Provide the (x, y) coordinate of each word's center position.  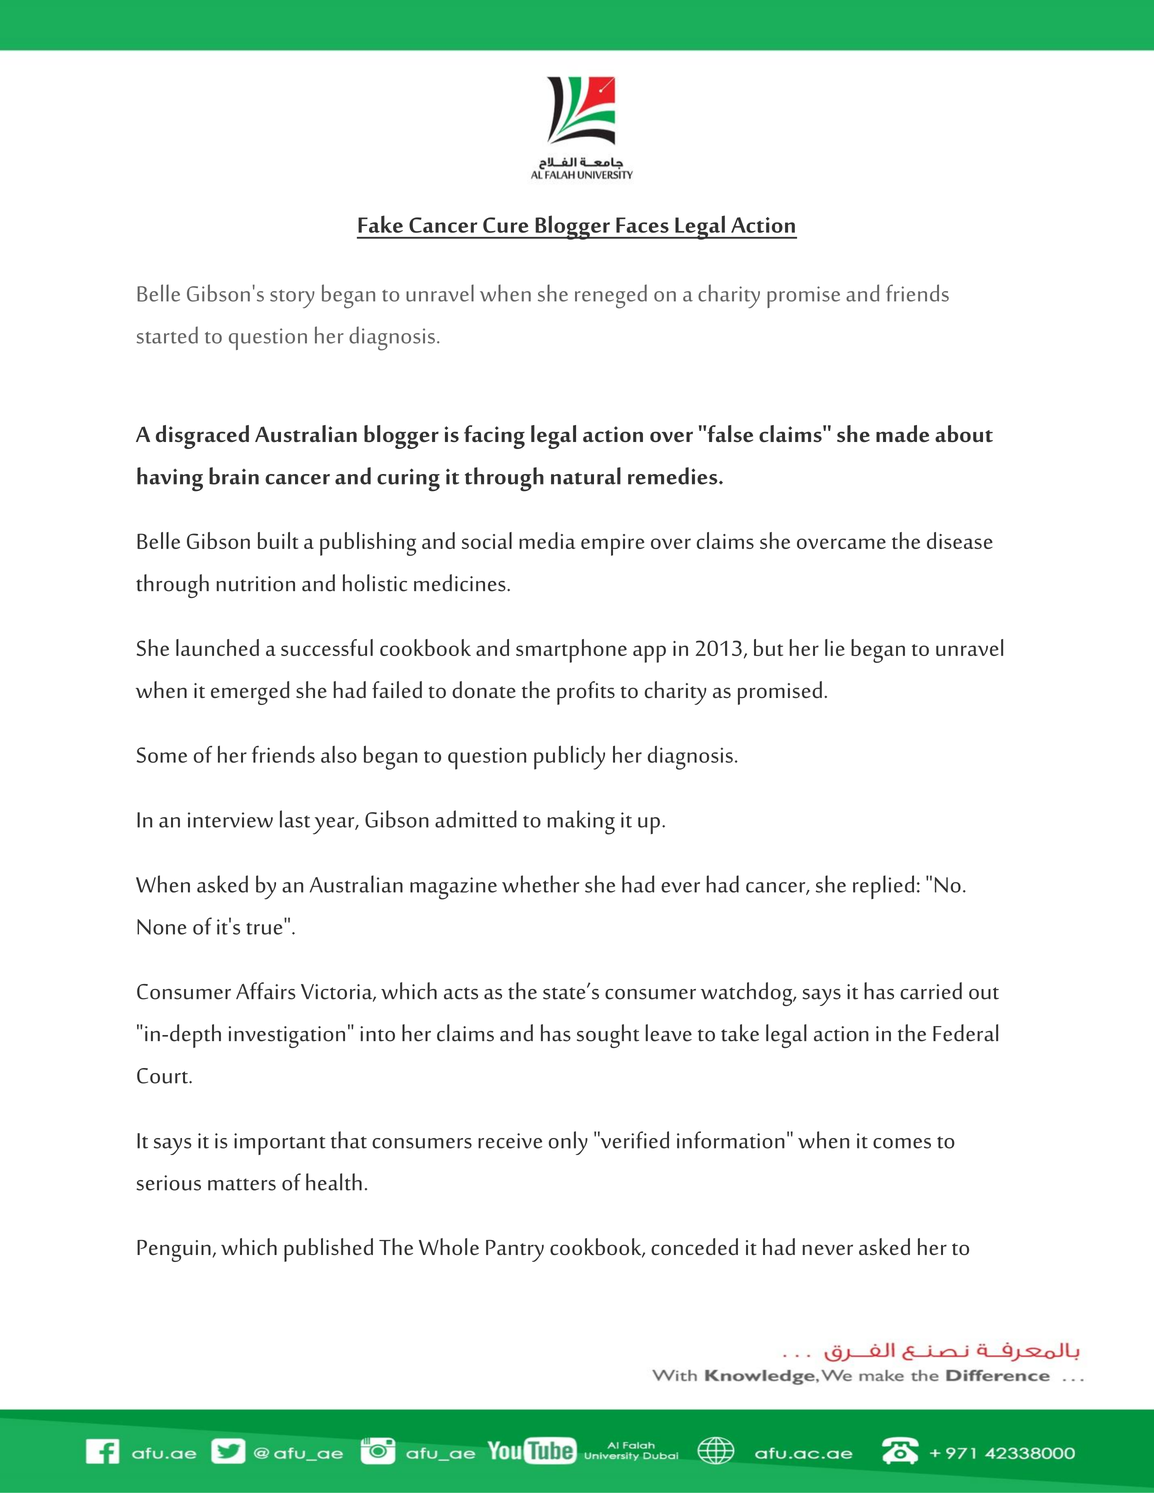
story (292, 299)
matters (242, 1184)
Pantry (515, 1251)
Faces (642, 225)
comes (902, 1143)
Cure (506, 225)
